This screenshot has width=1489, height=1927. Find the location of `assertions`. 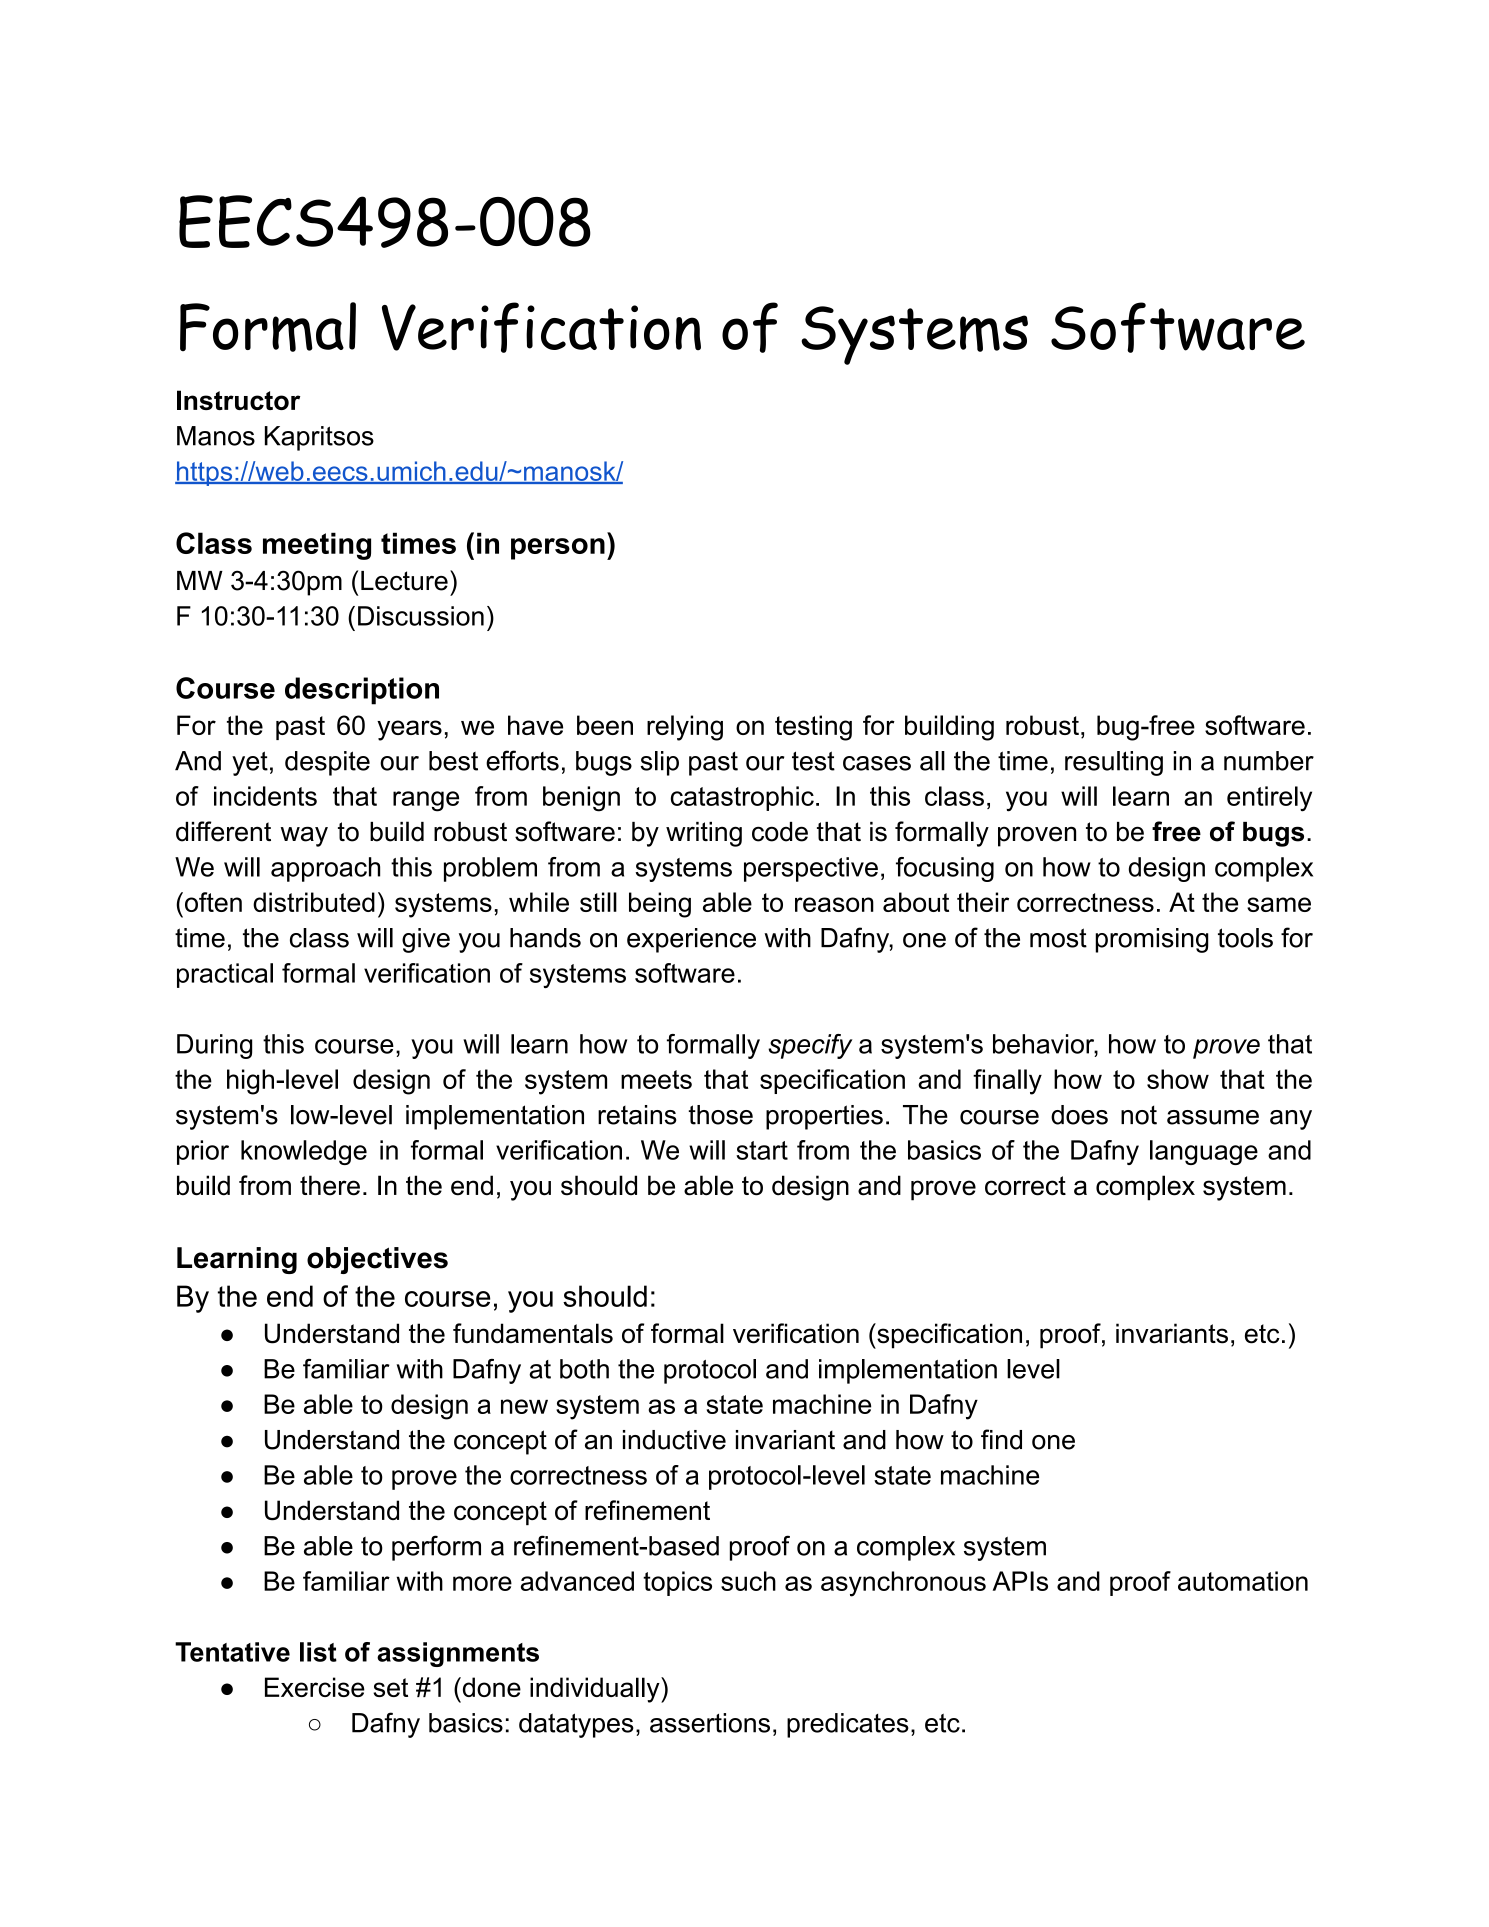

assertions is located at coordinates (710, 1723).
